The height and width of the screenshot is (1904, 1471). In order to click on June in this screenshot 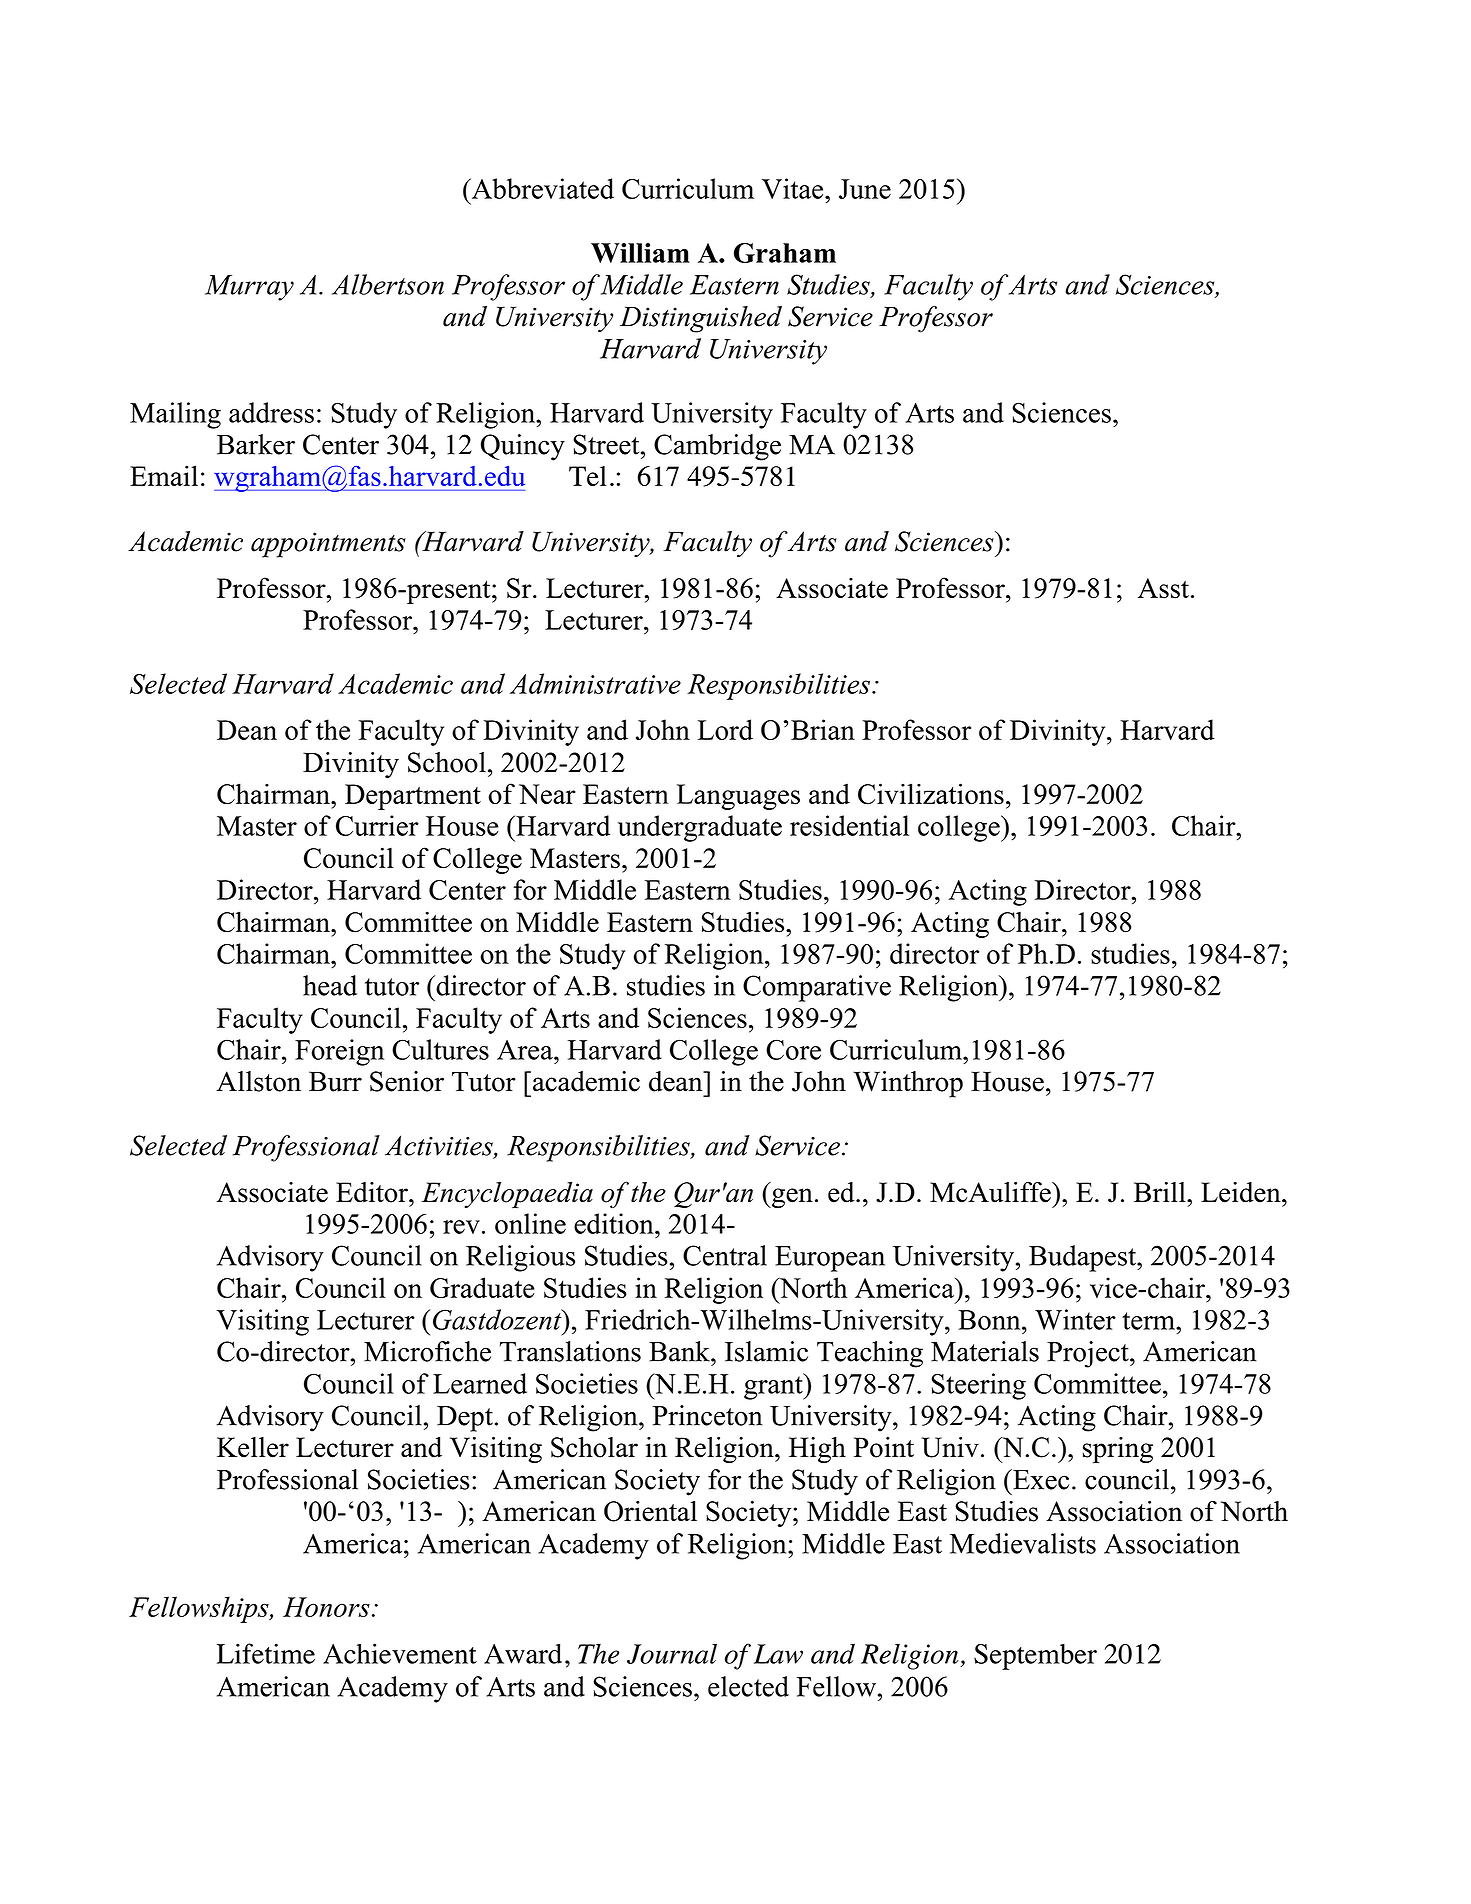, I will do `click(865, 189)`.
